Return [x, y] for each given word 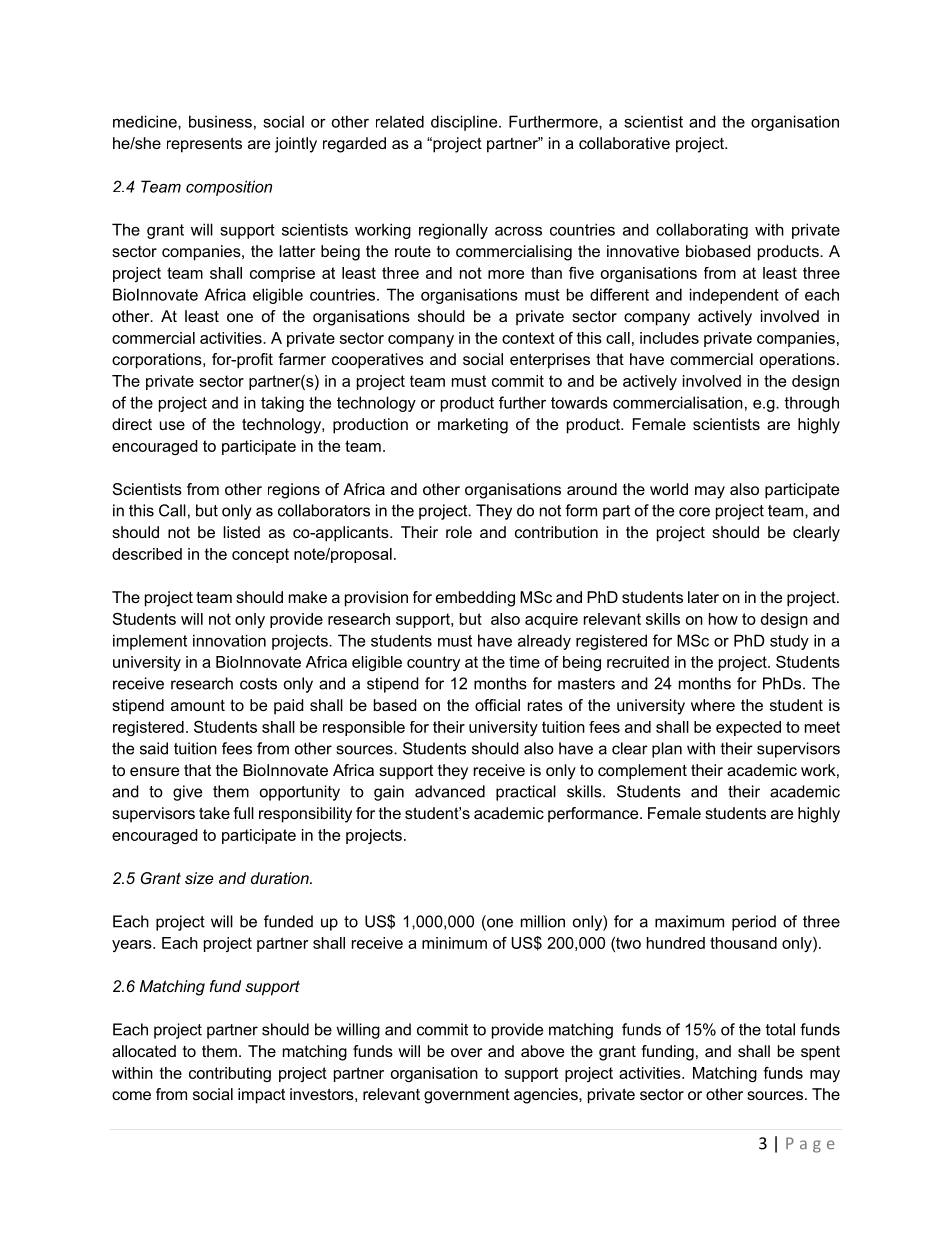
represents [204, 145]
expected [748, 728]
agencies [547, 1096]
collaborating [702, 231]
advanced [450, 791]
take [214, 813]
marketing [473, 426]
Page [810, 1145]
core [694, 512]
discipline [465, 123]
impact [261, 1096]
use [172, 425]
